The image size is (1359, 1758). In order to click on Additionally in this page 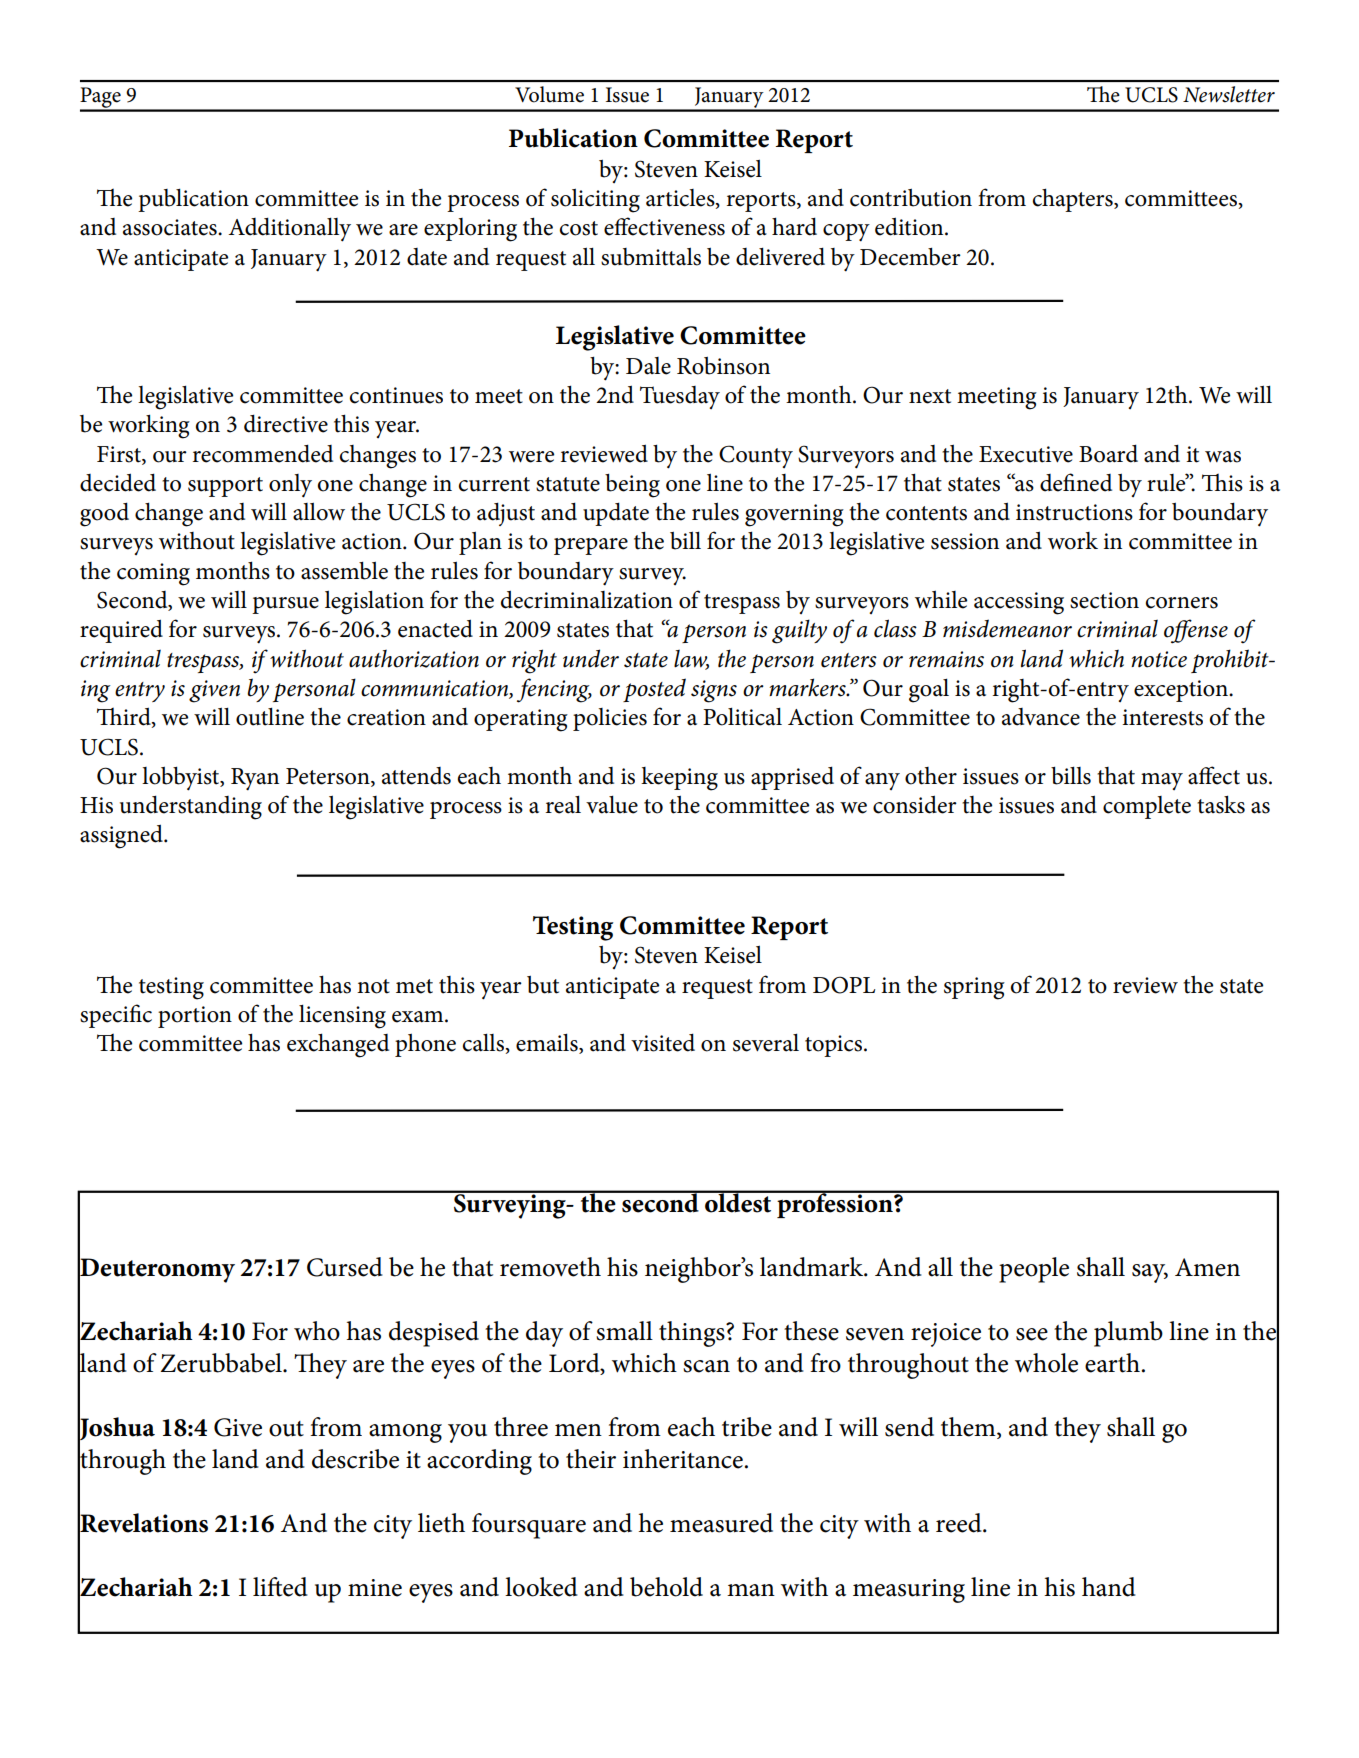, I will do `click(289, 229)`.
